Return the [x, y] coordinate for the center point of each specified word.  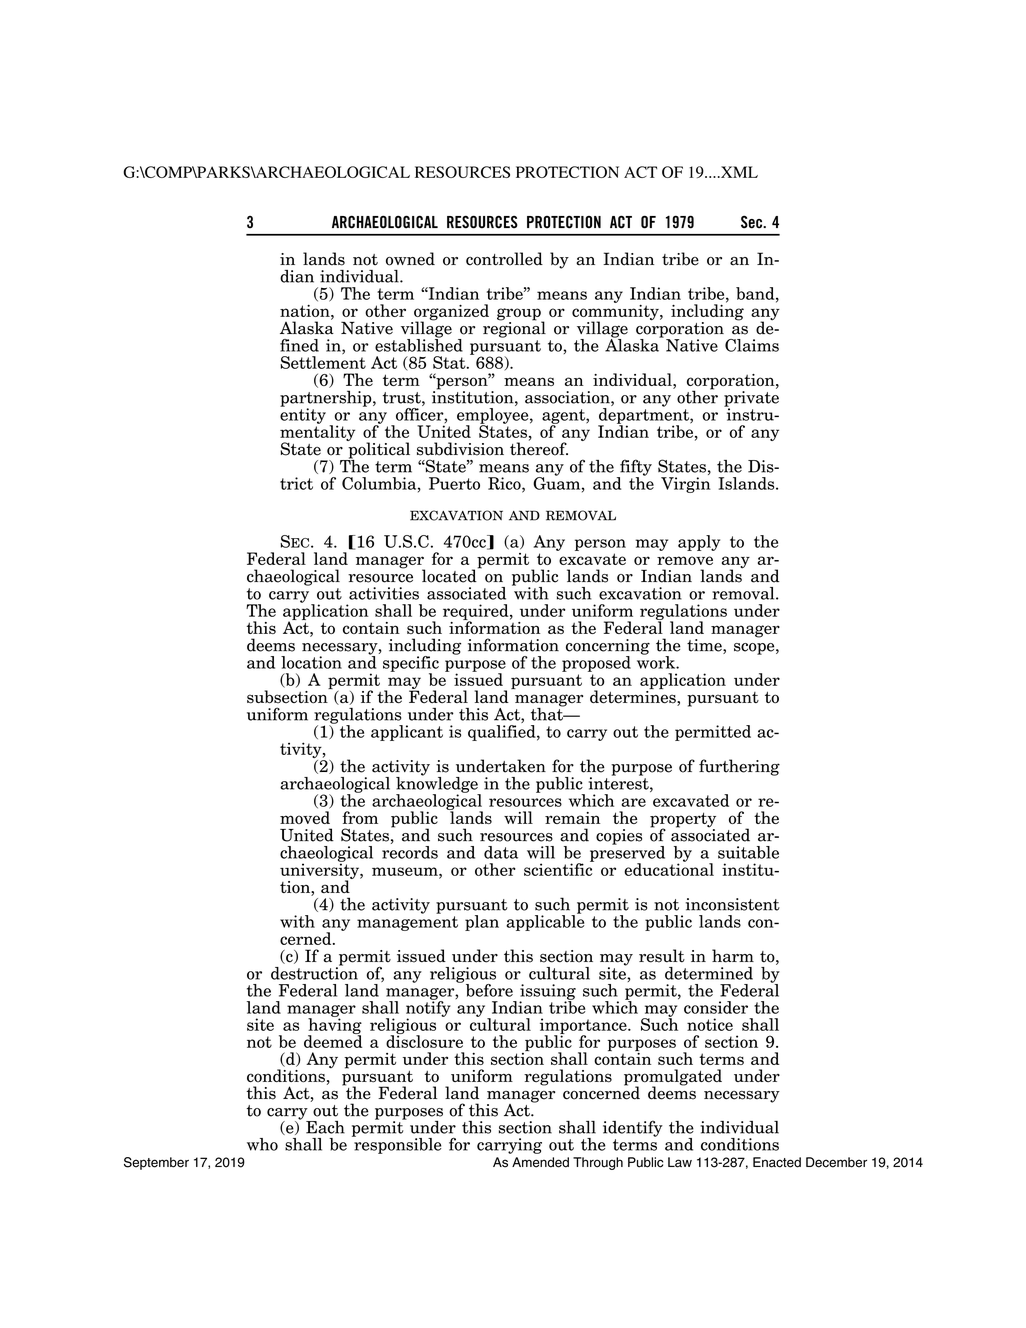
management [407, 923]
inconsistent [733, 904]
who [262, 1144]
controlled [504, 259]
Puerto [454, 483]
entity [303, 415]
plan [482, 923]
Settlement [323, 362]
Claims [752, 345]
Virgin [686, 485]
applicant [407, 733]
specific [411, 665]
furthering [739, 767]
